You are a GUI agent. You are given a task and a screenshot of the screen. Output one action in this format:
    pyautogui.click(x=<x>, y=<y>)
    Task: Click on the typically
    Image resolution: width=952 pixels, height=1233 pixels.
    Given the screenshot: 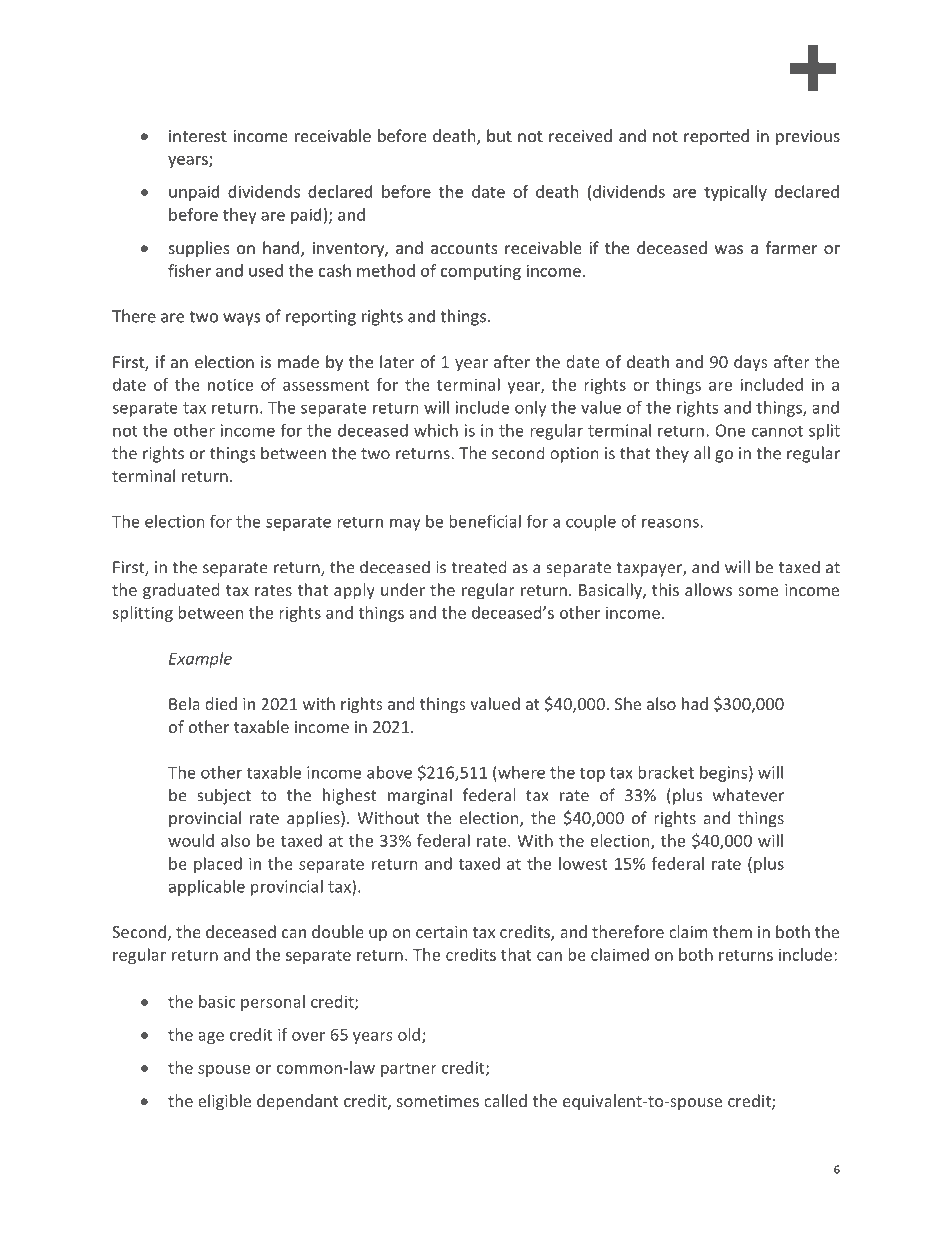 What is the action you would take?
    pyautogui.click(x=735, y=193)
